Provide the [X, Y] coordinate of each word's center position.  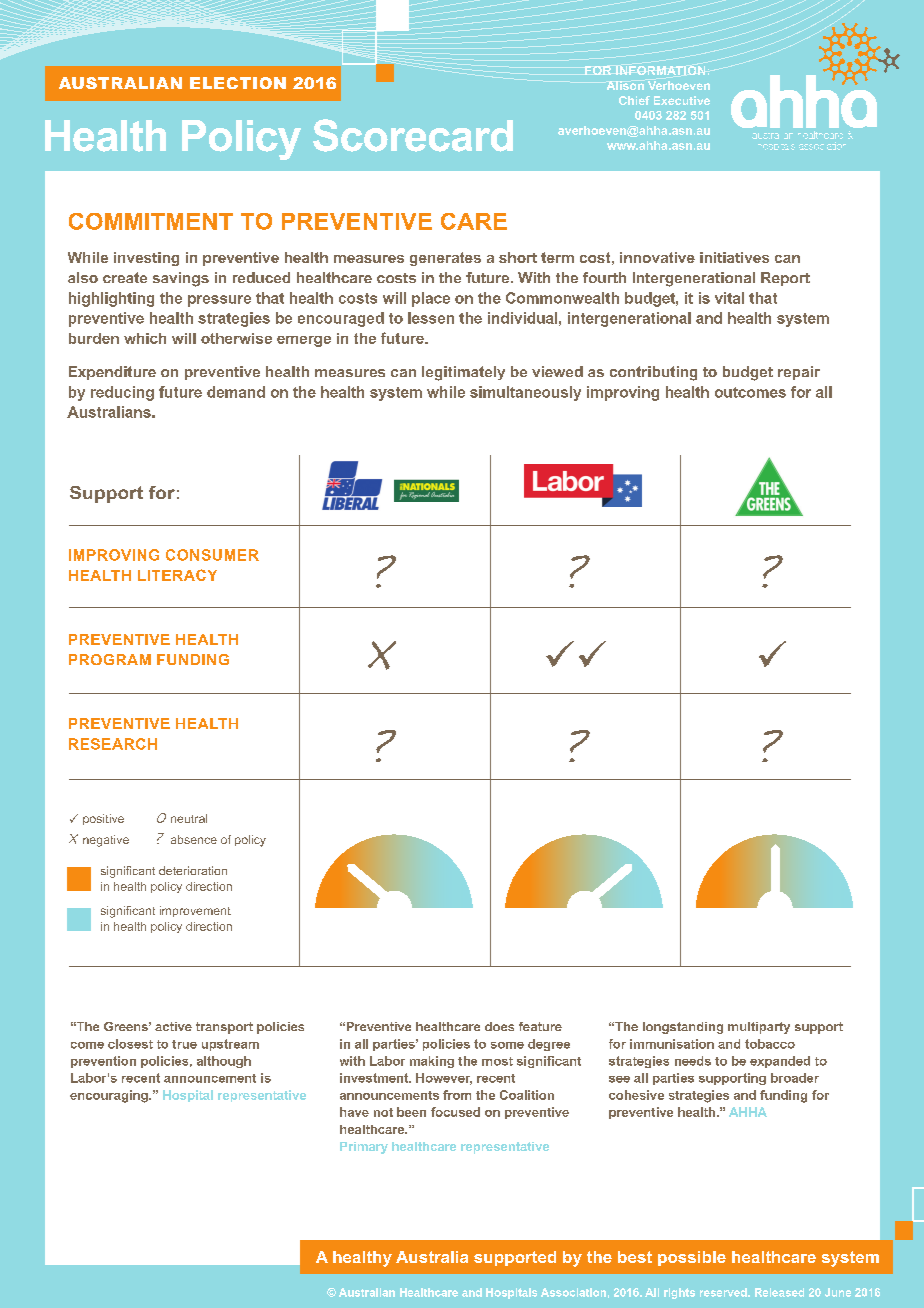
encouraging [110, 1096]
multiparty [759, 1028]
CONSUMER [212, 555]
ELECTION [238, 83]
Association [573, 1292]
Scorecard [413, 135]
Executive [682, 100]
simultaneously [525, 393]
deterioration [193, 870]
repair [799, 373]
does [499, 1026]
